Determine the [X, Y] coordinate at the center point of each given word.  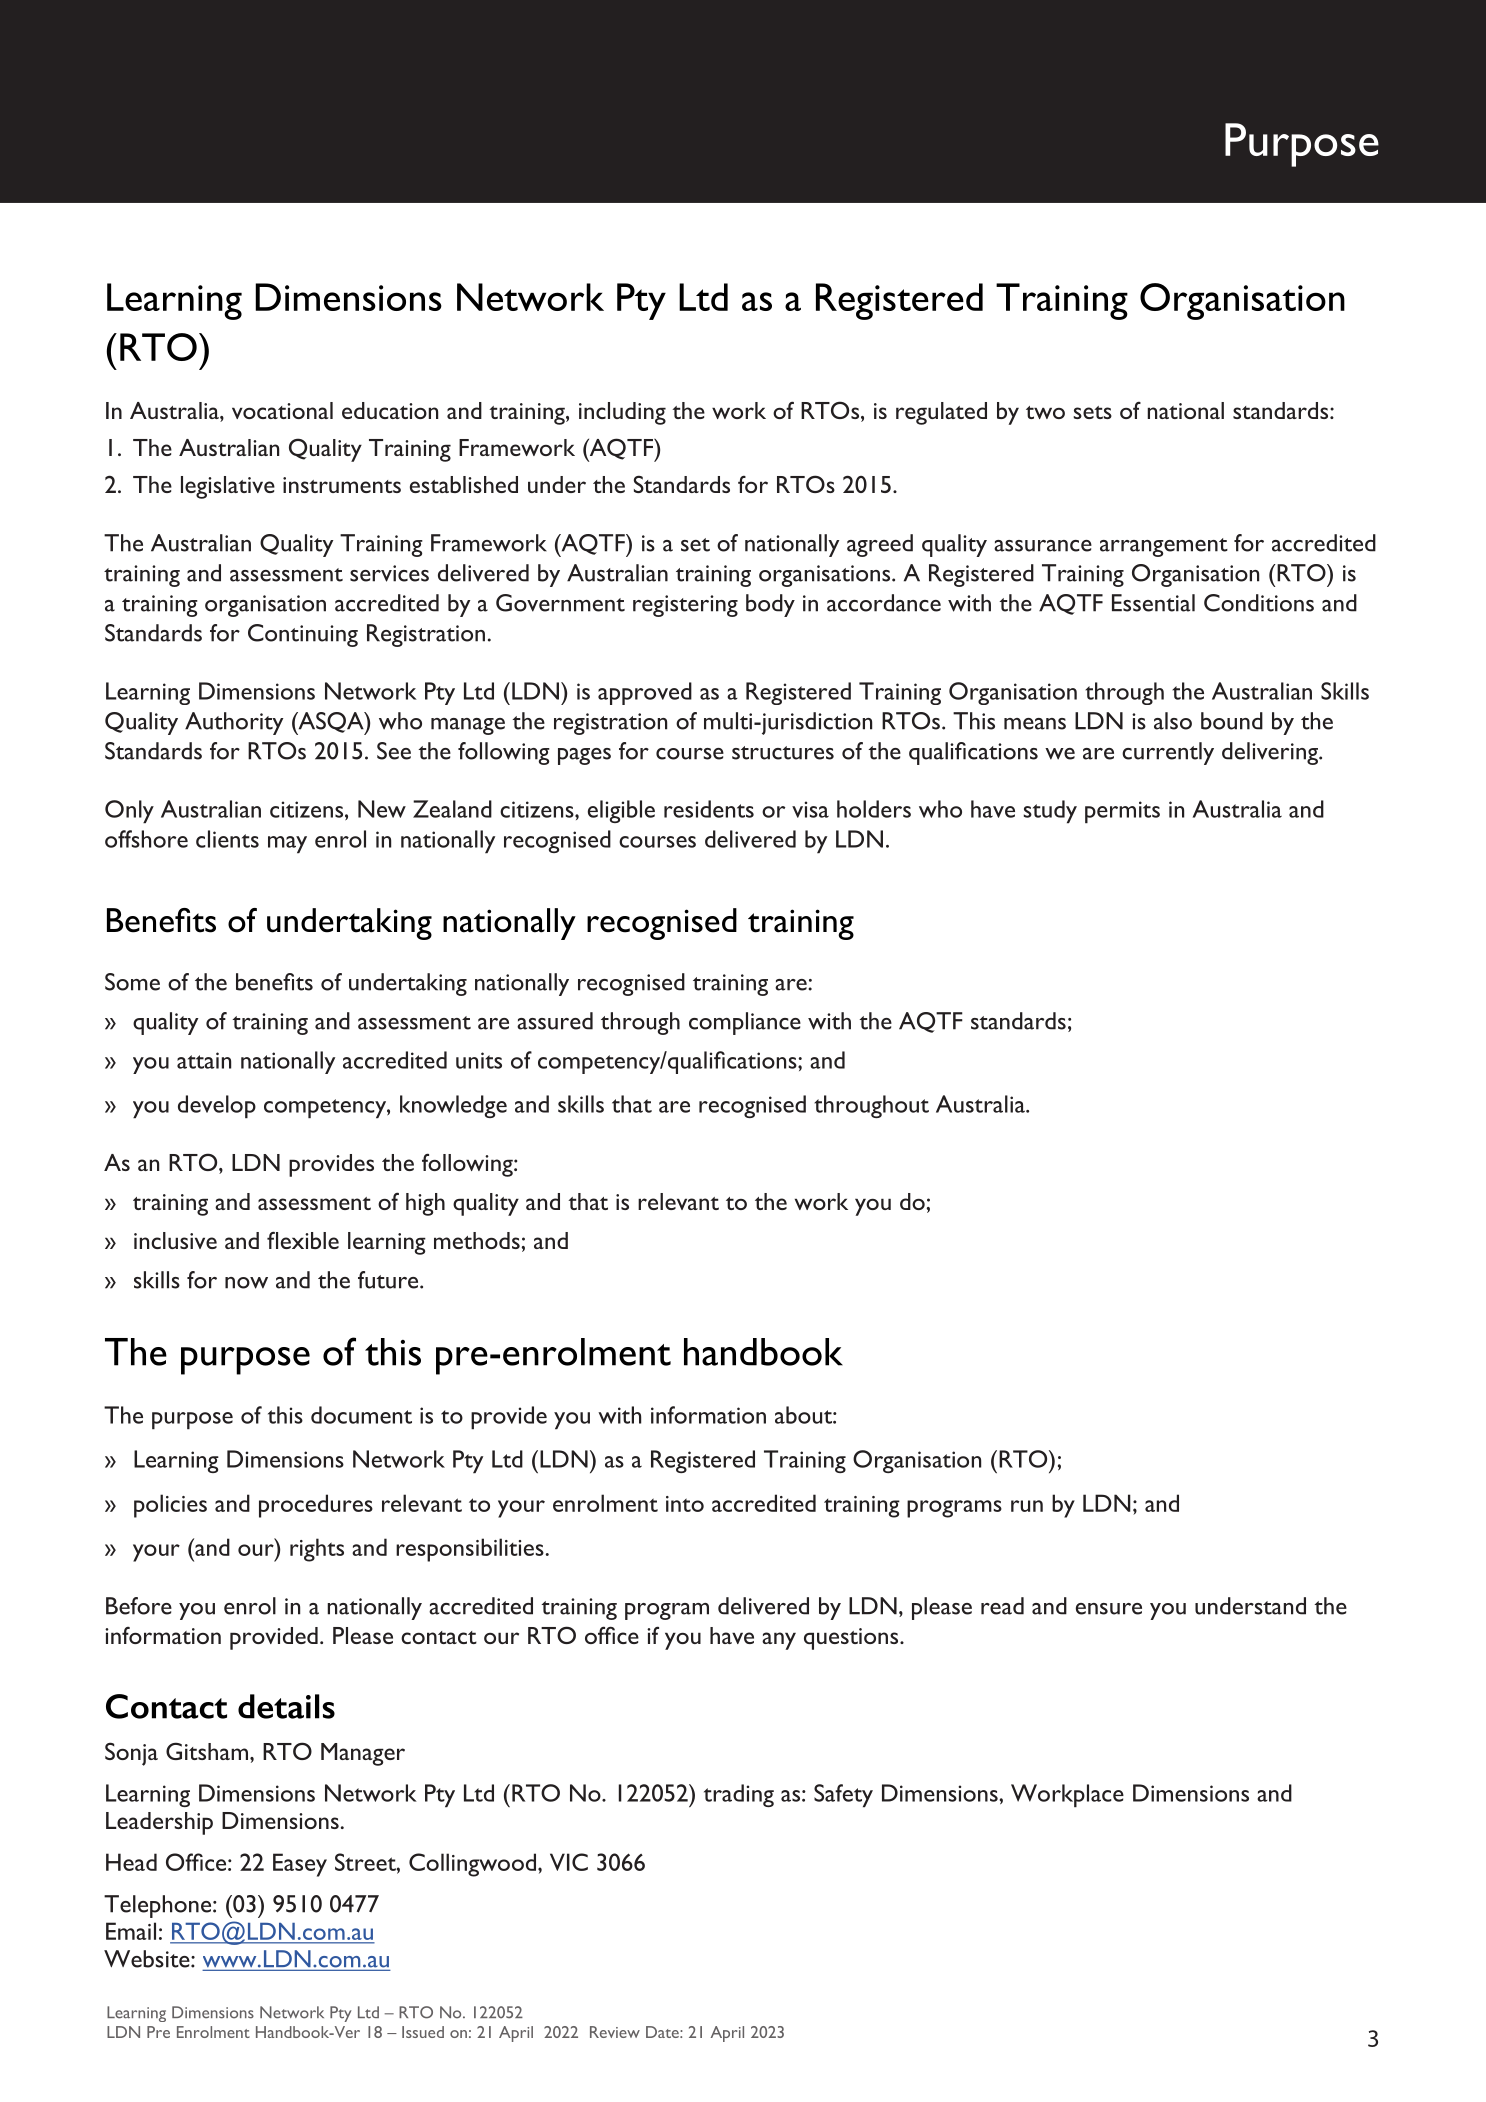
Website [148, 1959]
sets [1092, 412]
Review [615, 2032]
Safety [843, 1796]
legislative [228, 487]
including [622, 413]
